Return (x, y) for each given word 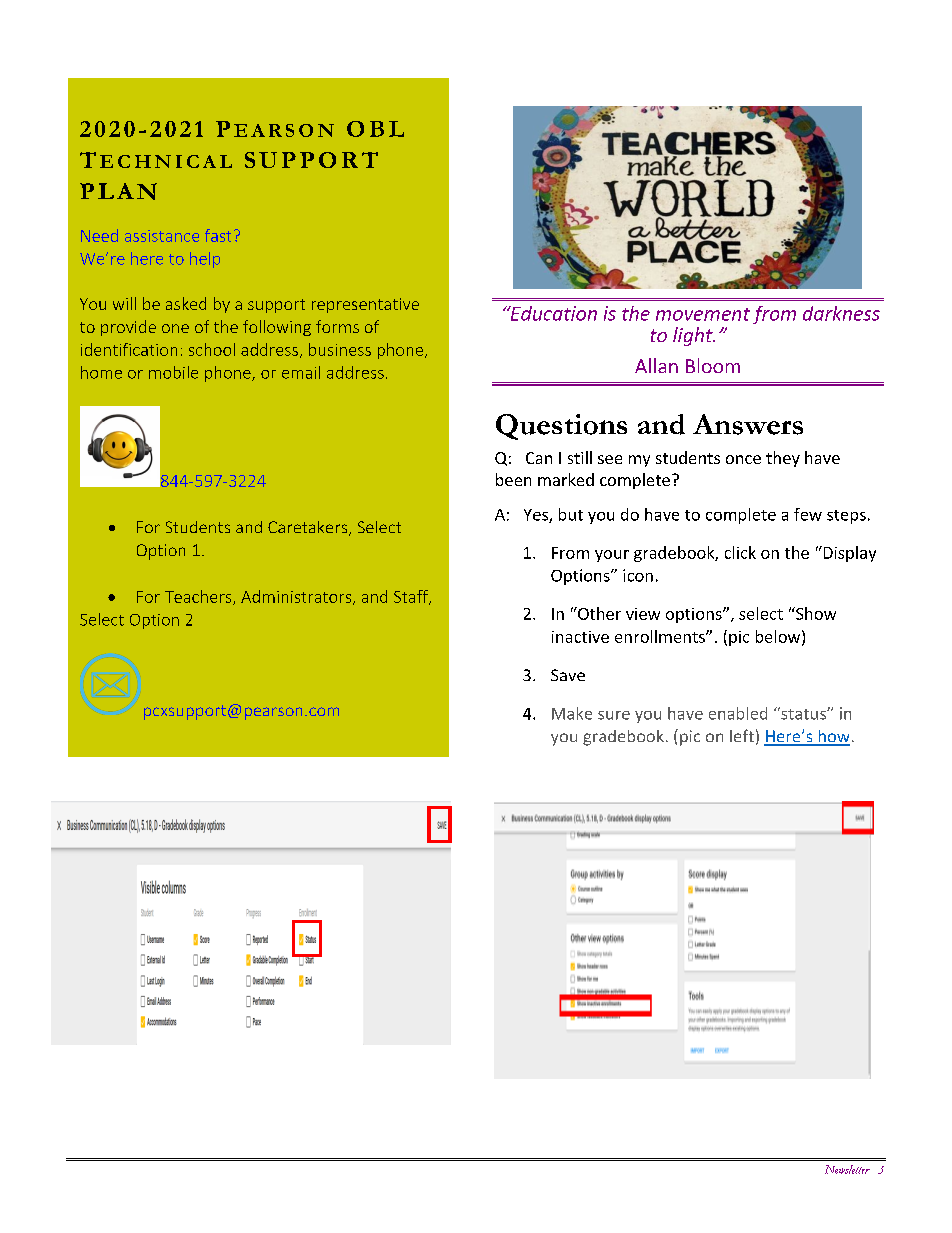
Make (572, 713)
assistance (162, 236)
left (742, 735)
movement (703, 314)
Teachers (199, 597)
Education (552, 313)
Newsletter (847, 1169)
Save (568, 675)
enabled (738, 713)
